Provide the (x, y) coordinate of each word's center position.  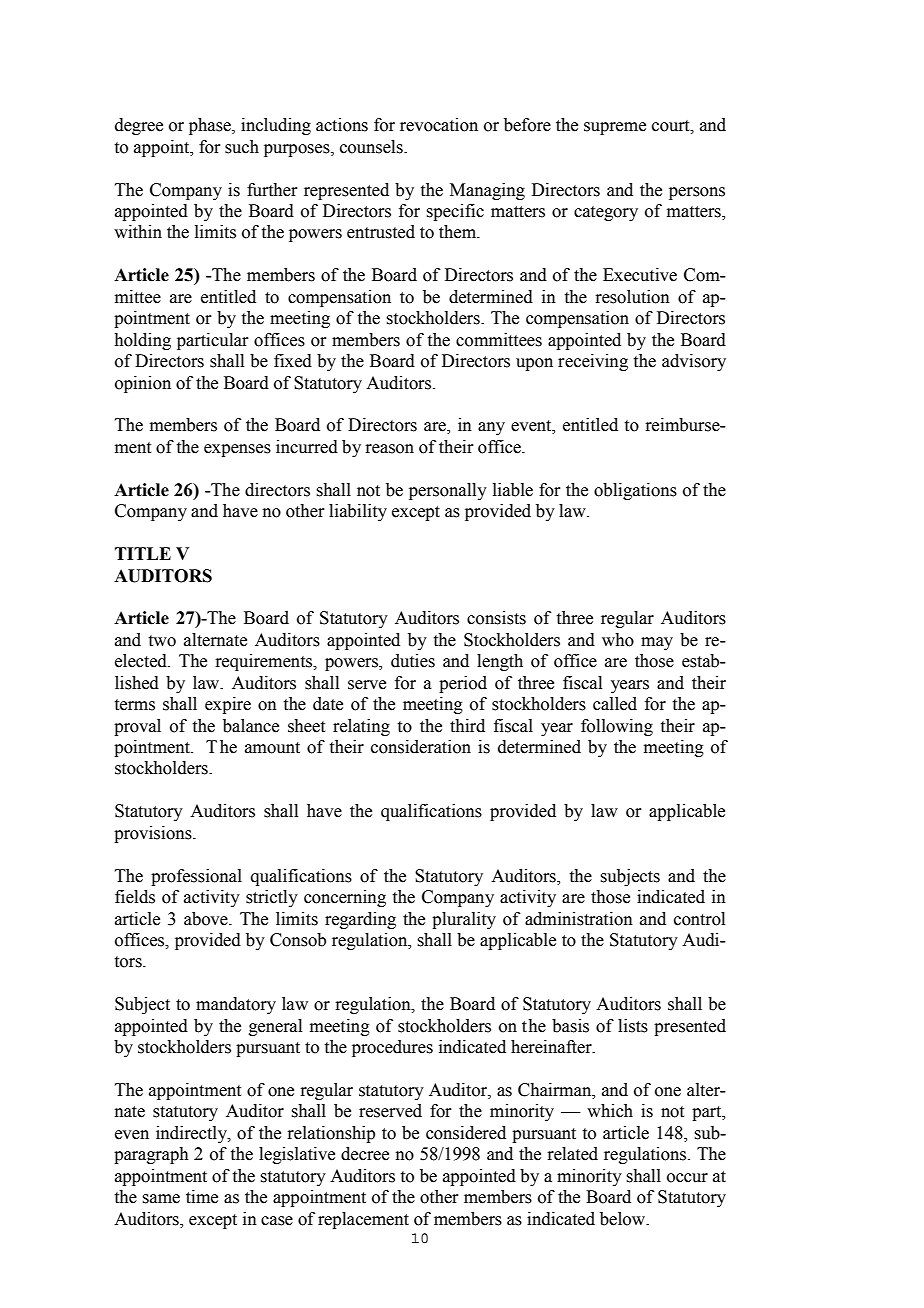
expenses (237, 450)
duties (413, 661)
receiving (593, 362)
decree (365, 1154)
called (615, 704)
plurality (464, 920)
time (202, 1197)
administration (579, 919)
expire (228, 705)
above (207, 919)
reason (389, 449)
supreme (615, 128)
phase (211, 126)
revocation (439, 125)
